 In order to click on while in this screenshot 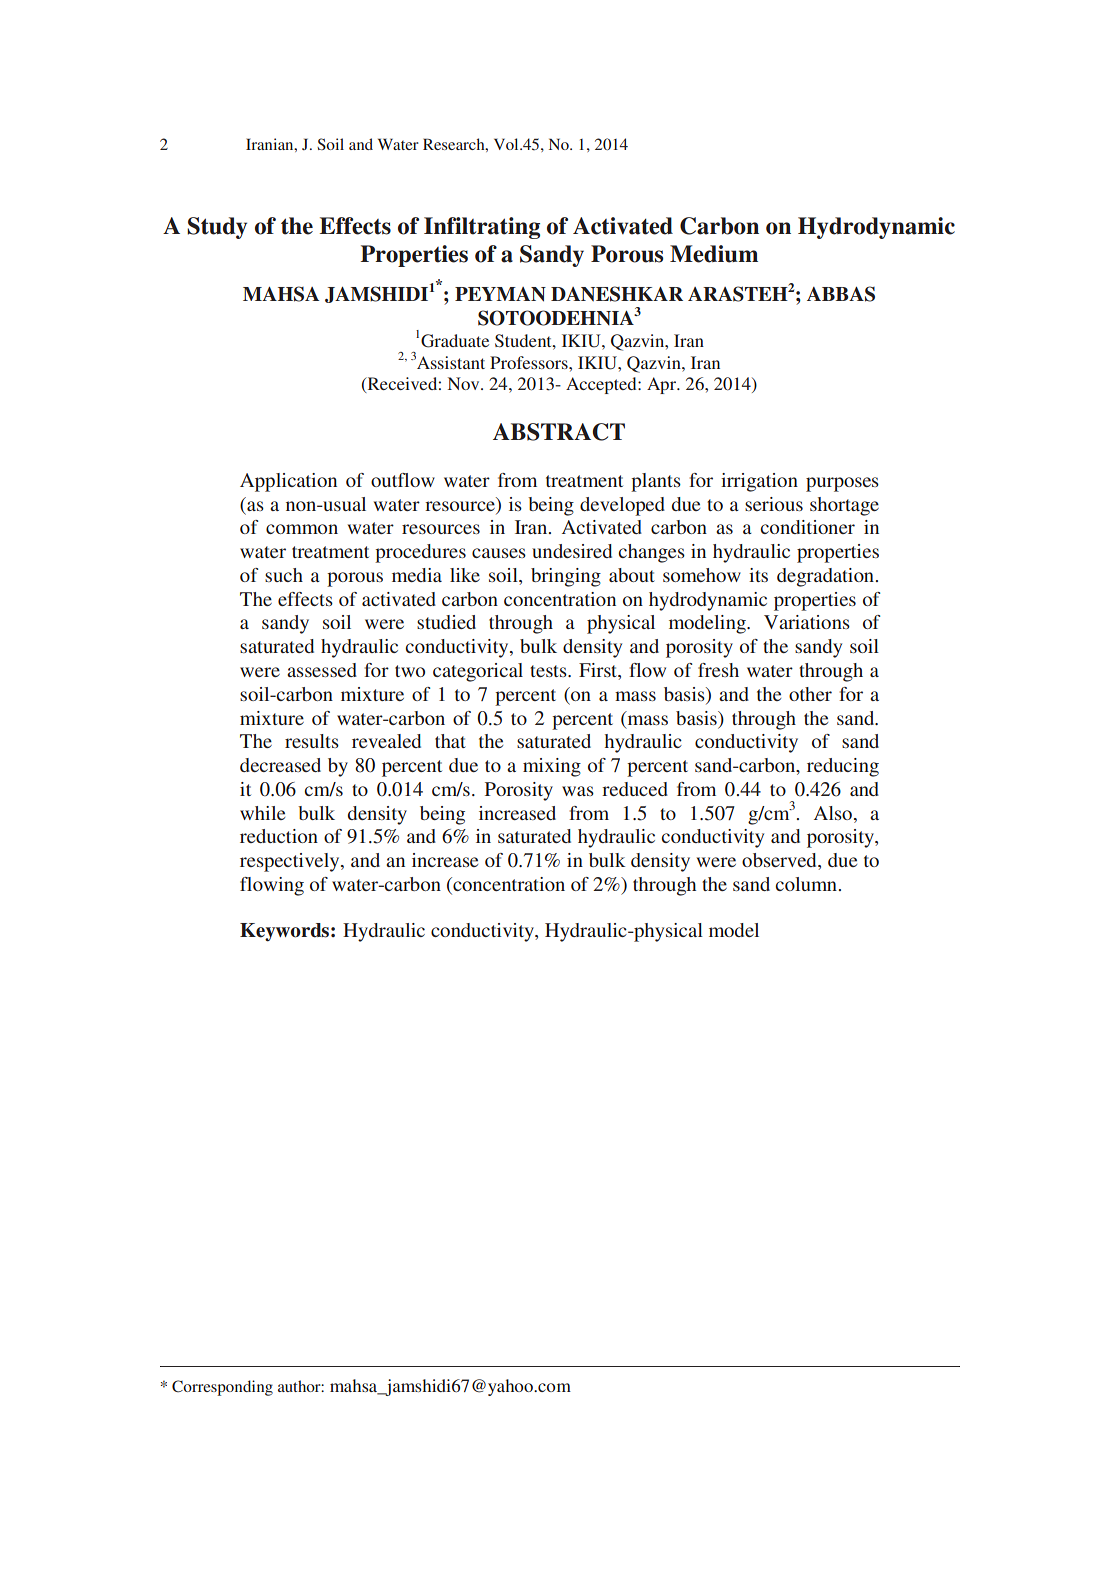, I will do `click(262, 813)`.
